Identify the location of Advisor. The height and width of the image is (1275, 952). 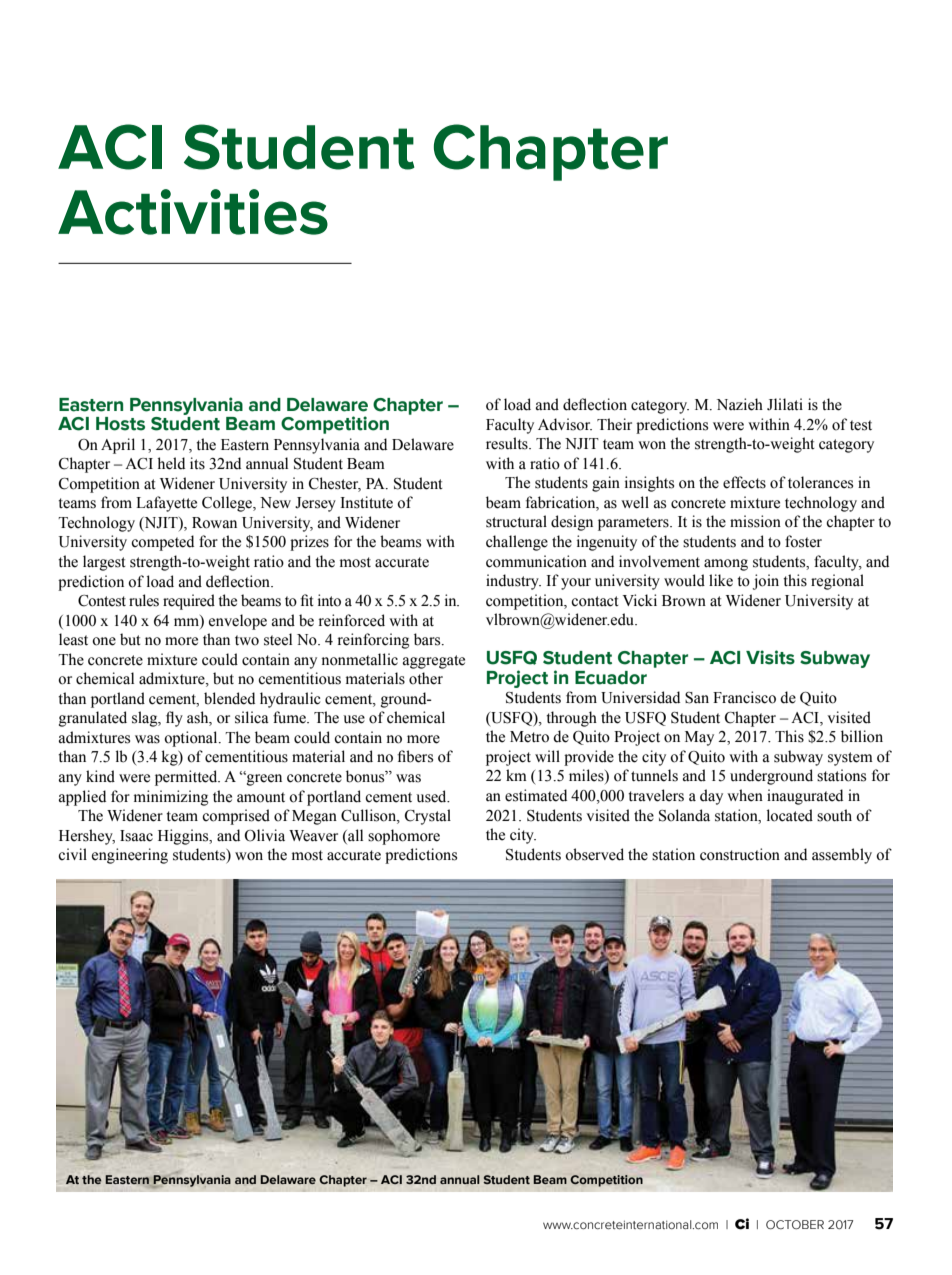
(565, 424).
